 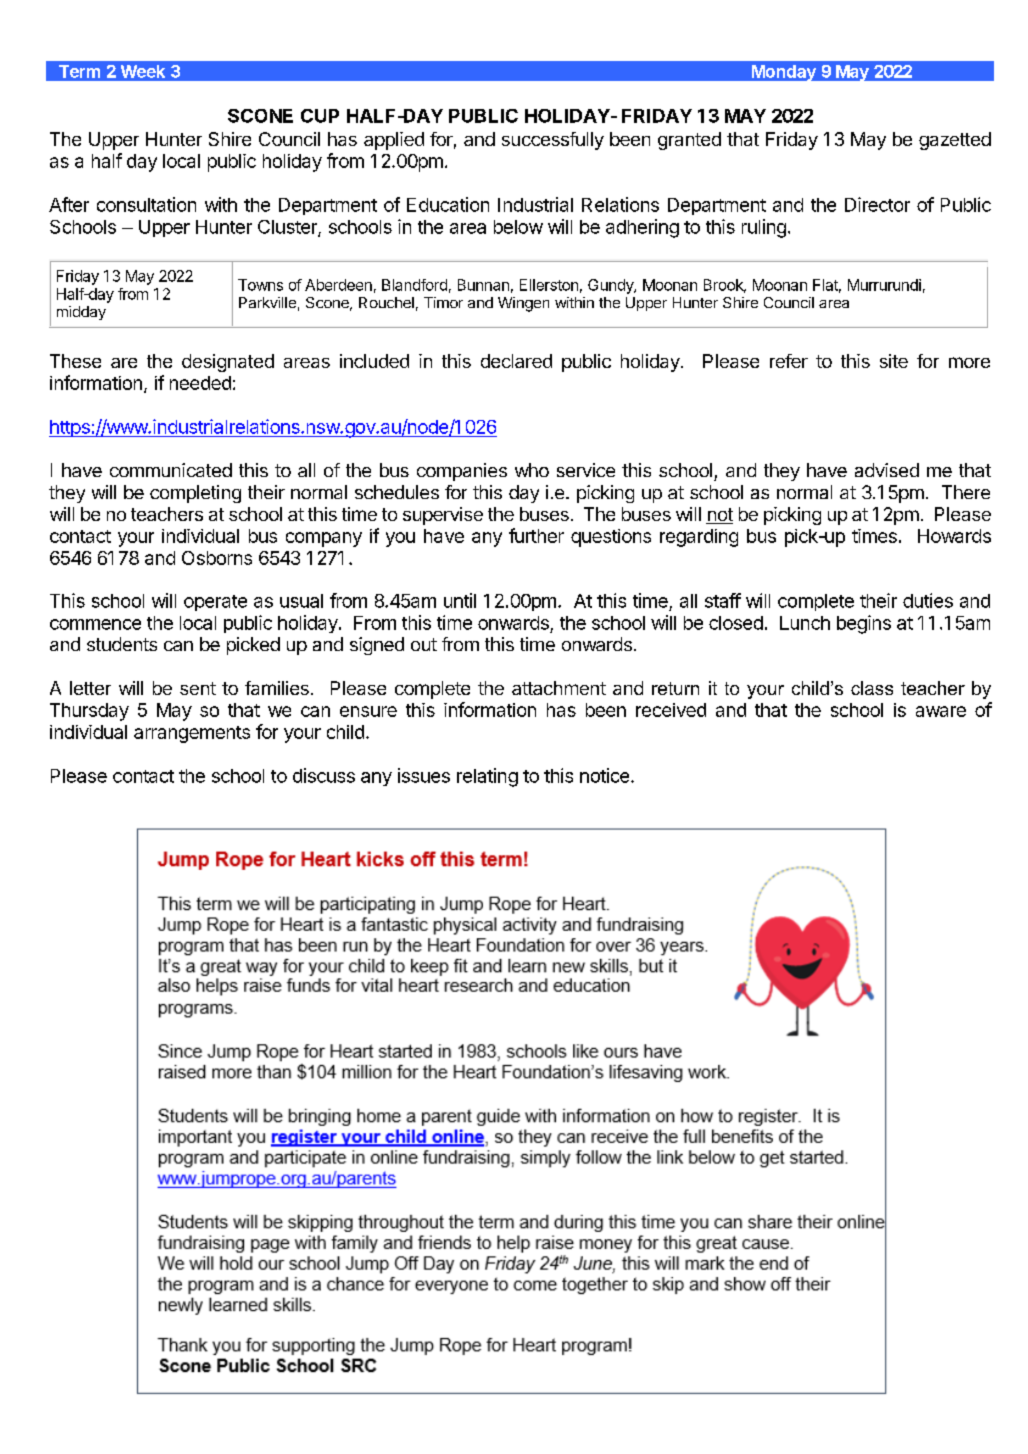 What do you see at coordinates (143, 71) in the screenshot?
I see `Week` at bounding box center [143, 71].
